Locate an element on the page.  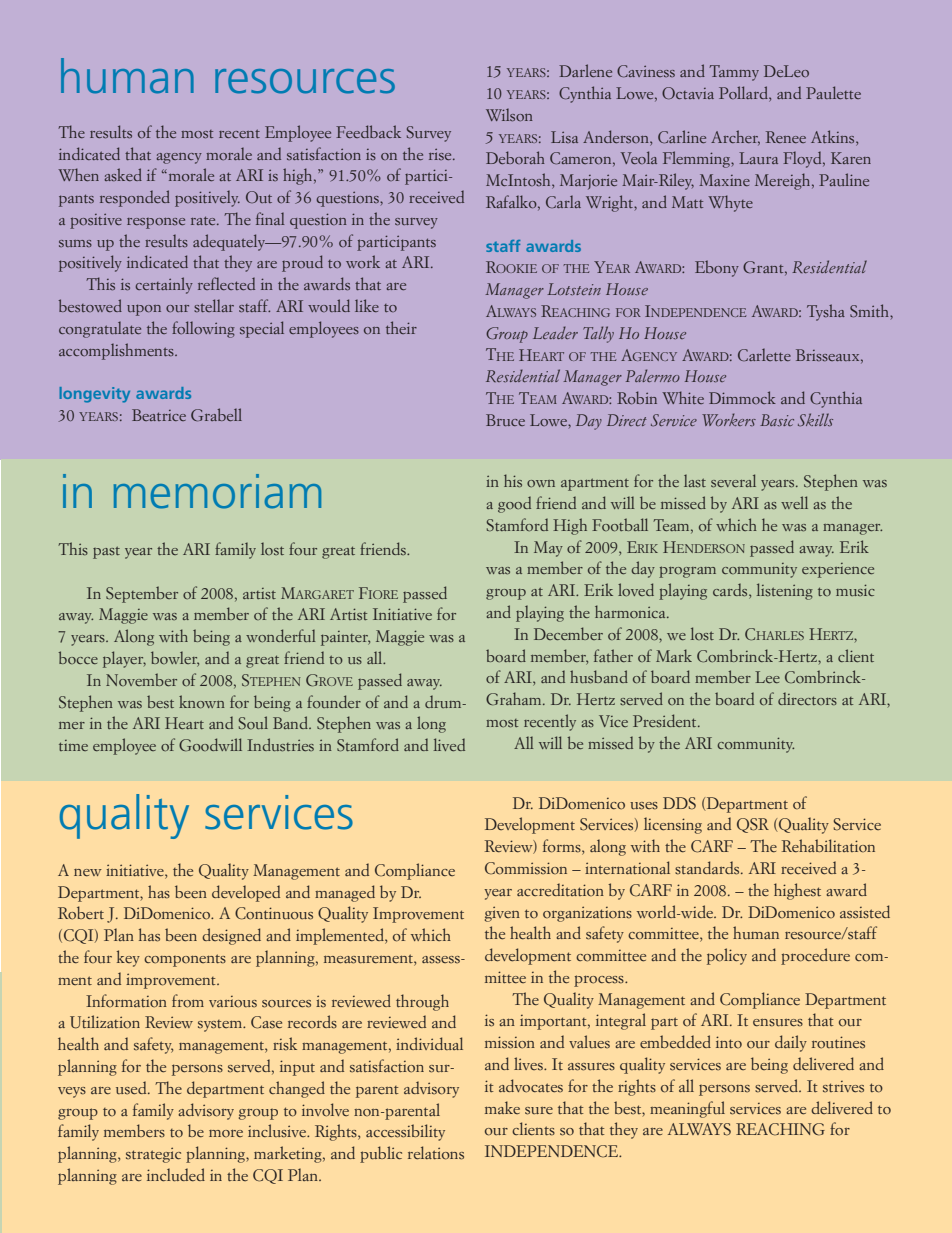
given is located at coordinates (502, 914).
